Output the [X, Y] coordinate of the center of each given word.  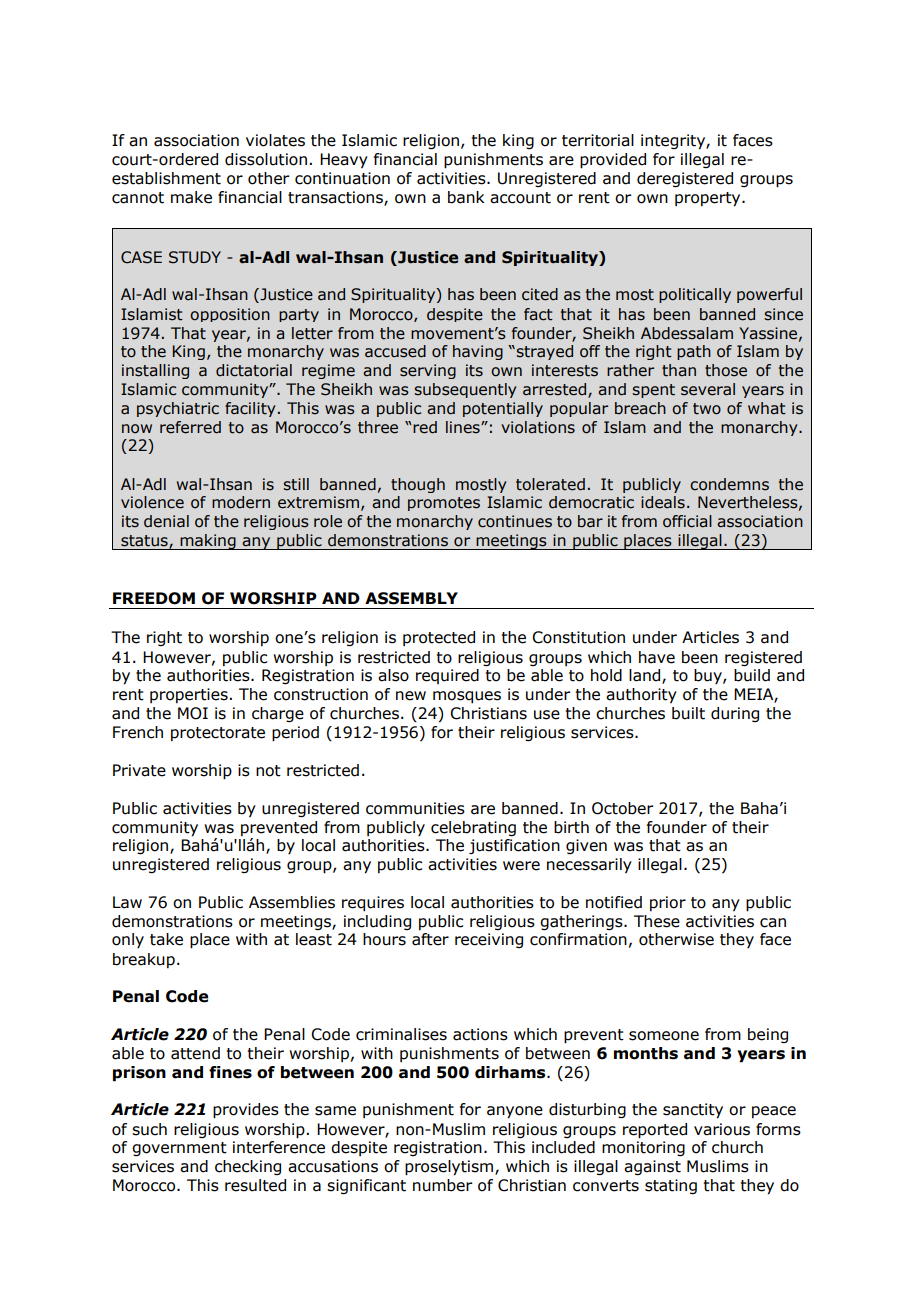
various [722, 1129]
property [709, 199]
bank [466, 197]
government [179, 1149]
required [447, 676]
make [191, 197]
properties [189, 695]
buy [709, 676]
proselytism [450, 1168]
